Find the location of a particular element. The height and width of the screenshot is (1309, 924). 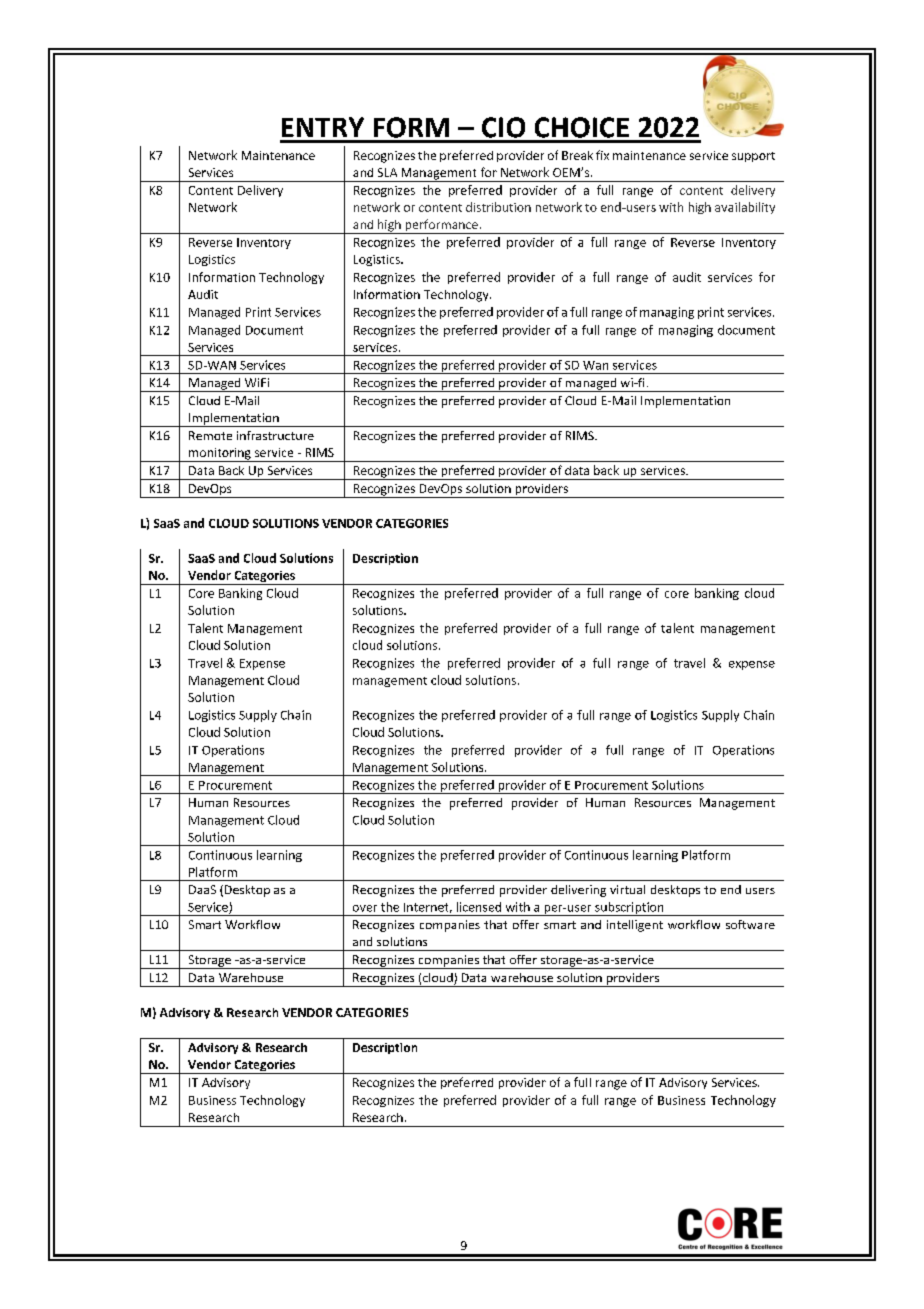

SLA is located at coordinates (387, 172).
